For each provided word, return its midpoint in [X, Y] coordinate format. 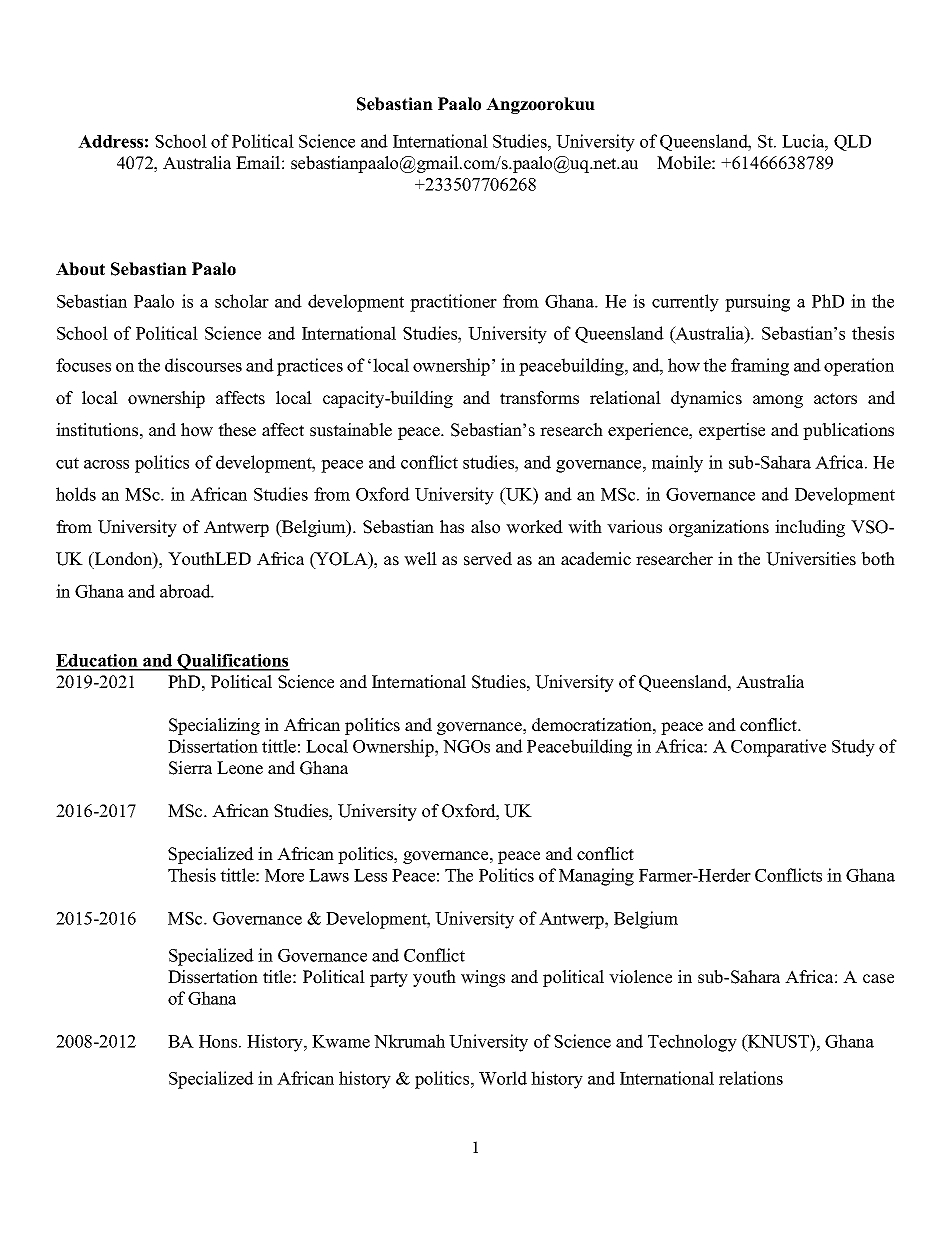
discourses [203, 365]
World [503, 1078]
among [778, 401]
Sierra [190, 768]
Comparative [778, 748]
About [80, 269]
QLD [852, 143]
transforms [539, 398]
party [389, 979]
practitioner [453, 303]
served [488, 559]
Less [370, 875]
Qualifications [233, 662]
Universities [811, 559]
